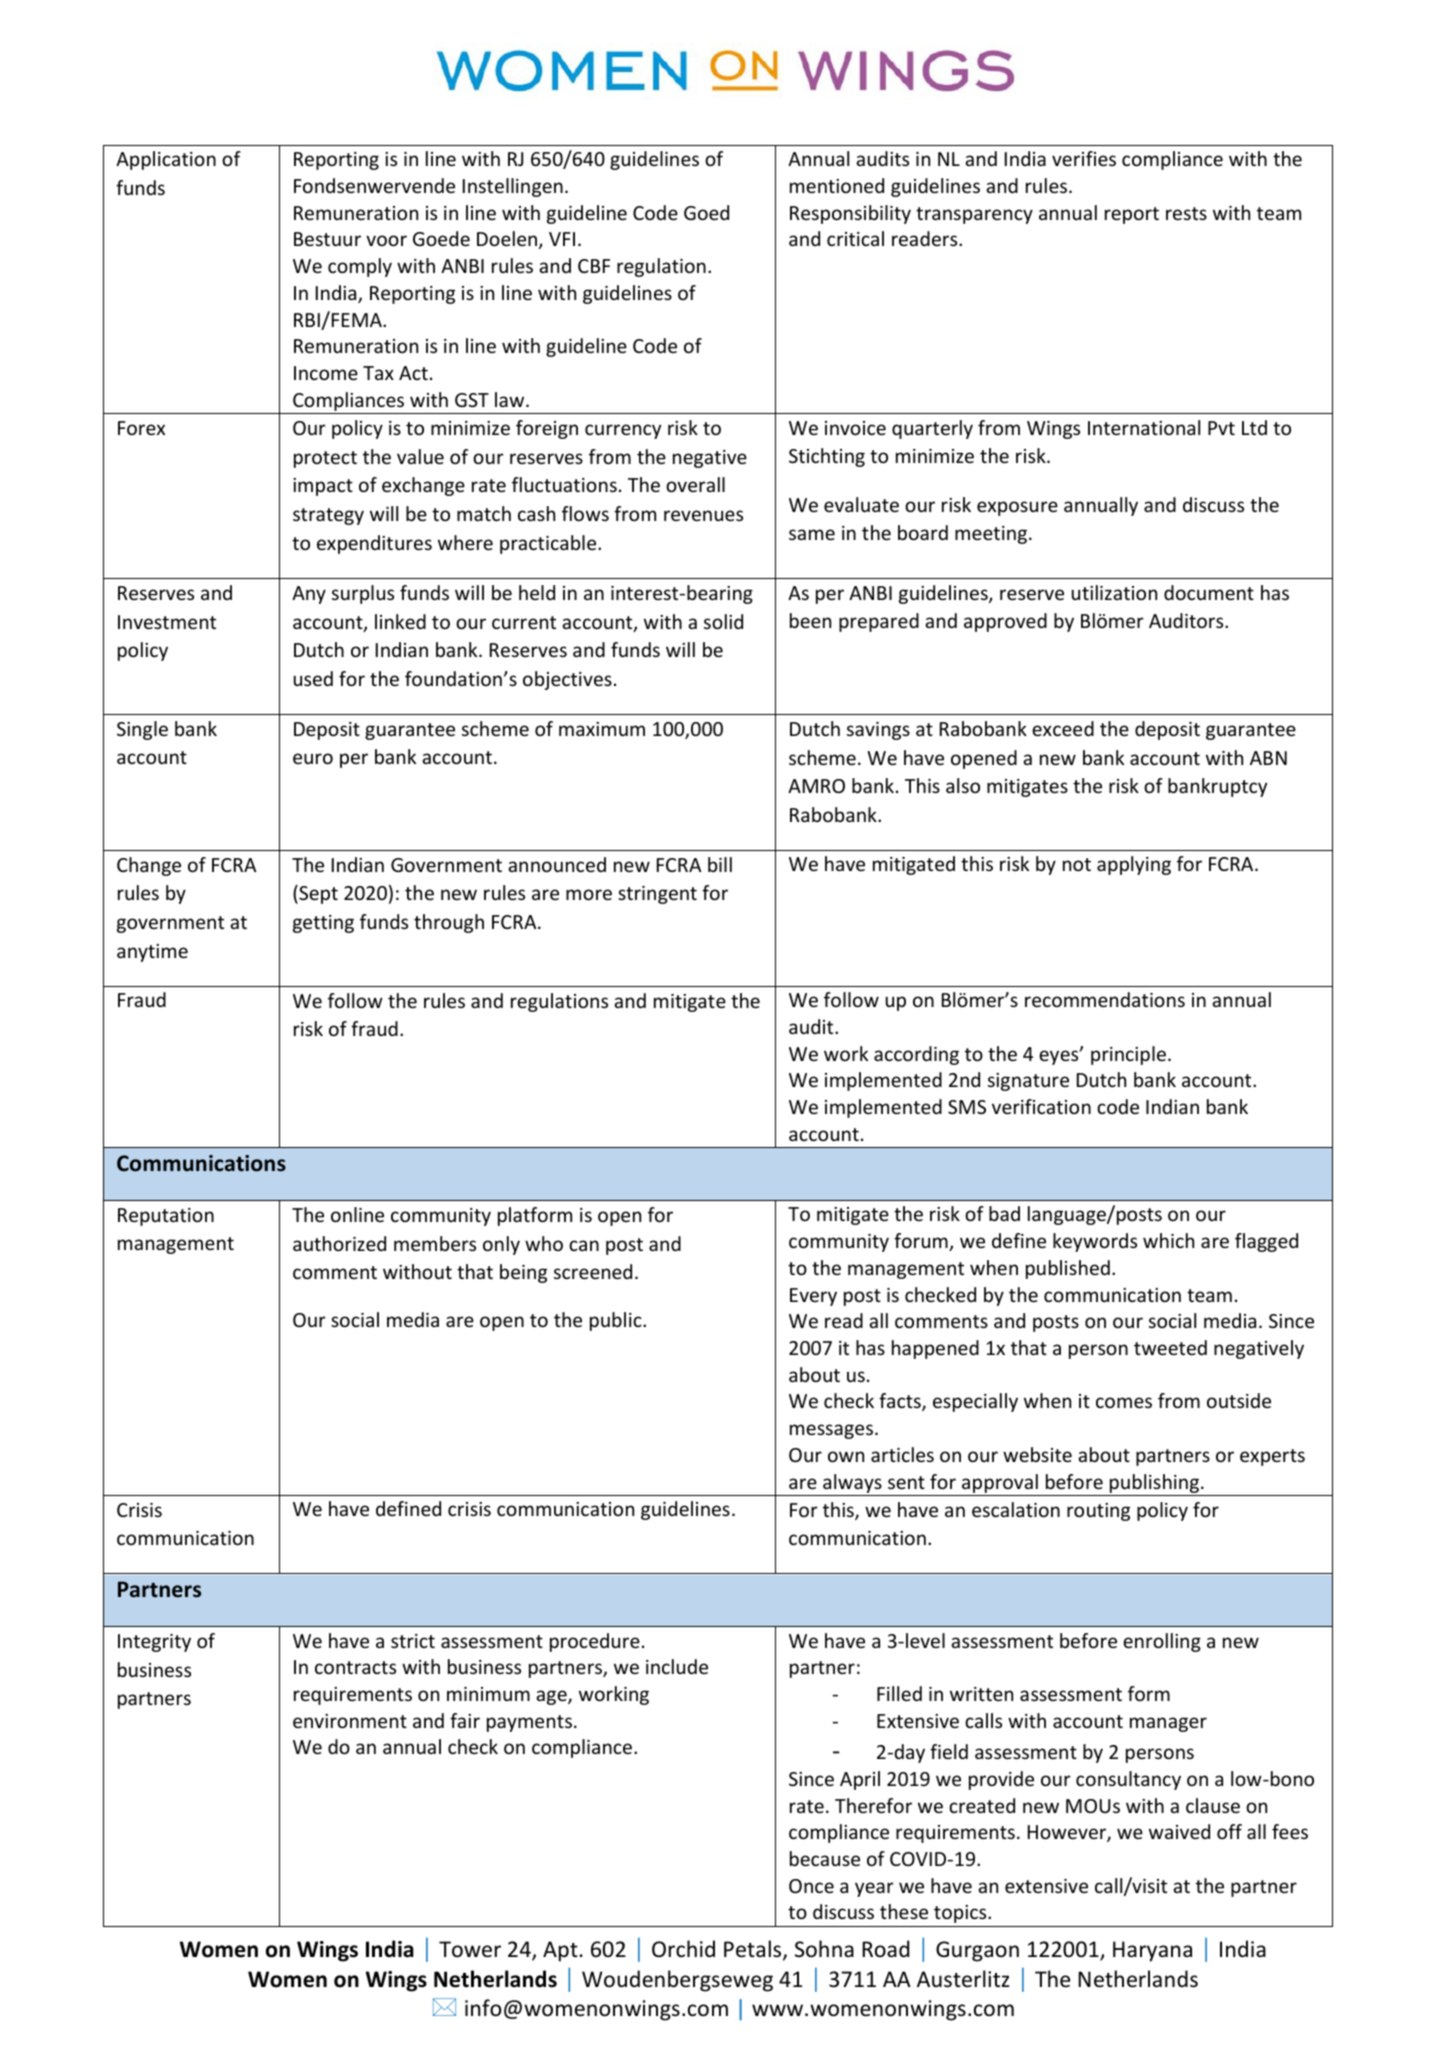  What do you see at coordinates (1186, 213) in the image?
I see `rests` at bounding box center [1186, 213].
